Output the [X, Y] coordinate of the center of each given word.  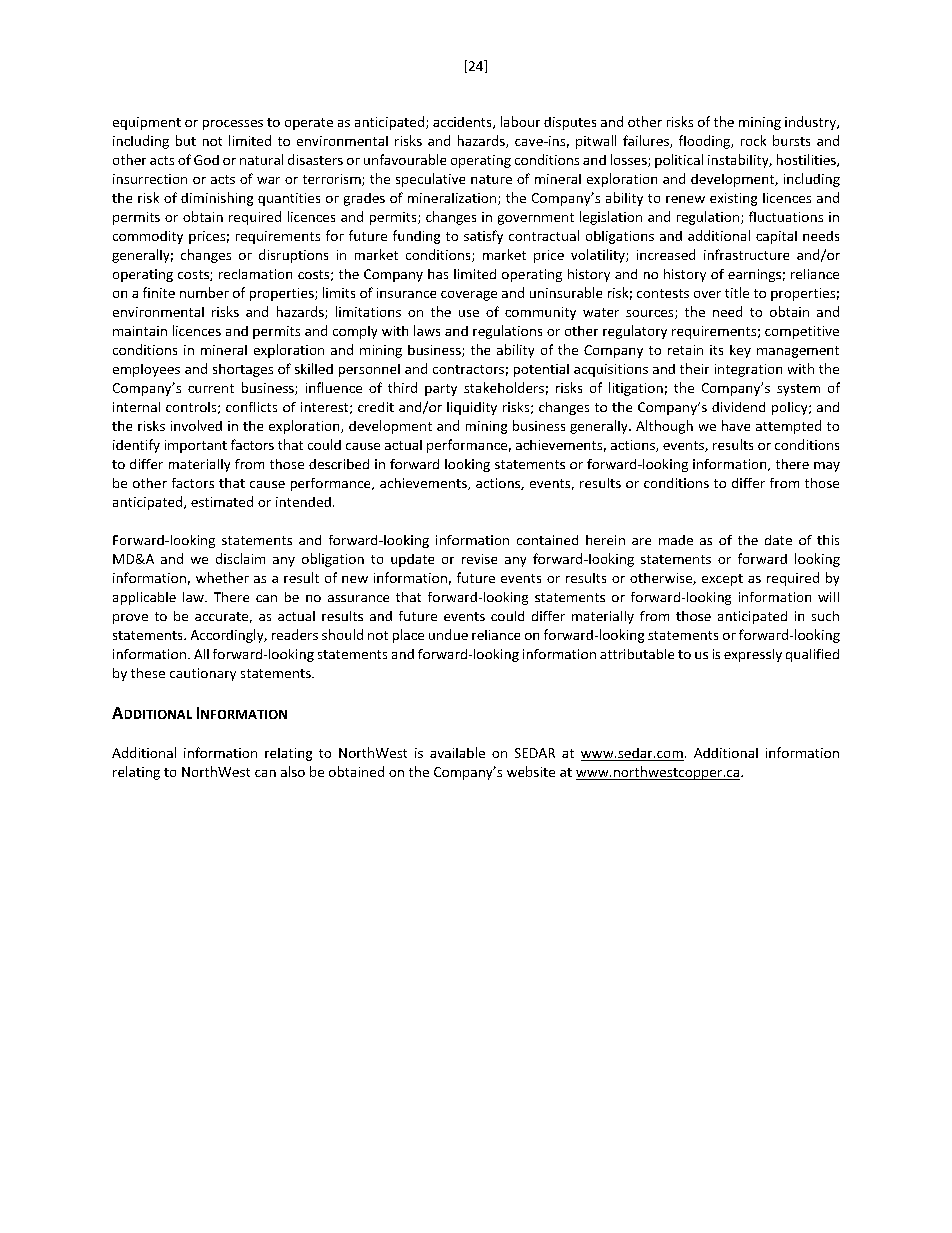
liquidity [472, 408]
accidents [463, 123]
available [457, 752]
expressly [753, 655]
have [736, 425]
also [293, 771]
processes [233, 125]
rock [753, 140]
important [196, 446]
